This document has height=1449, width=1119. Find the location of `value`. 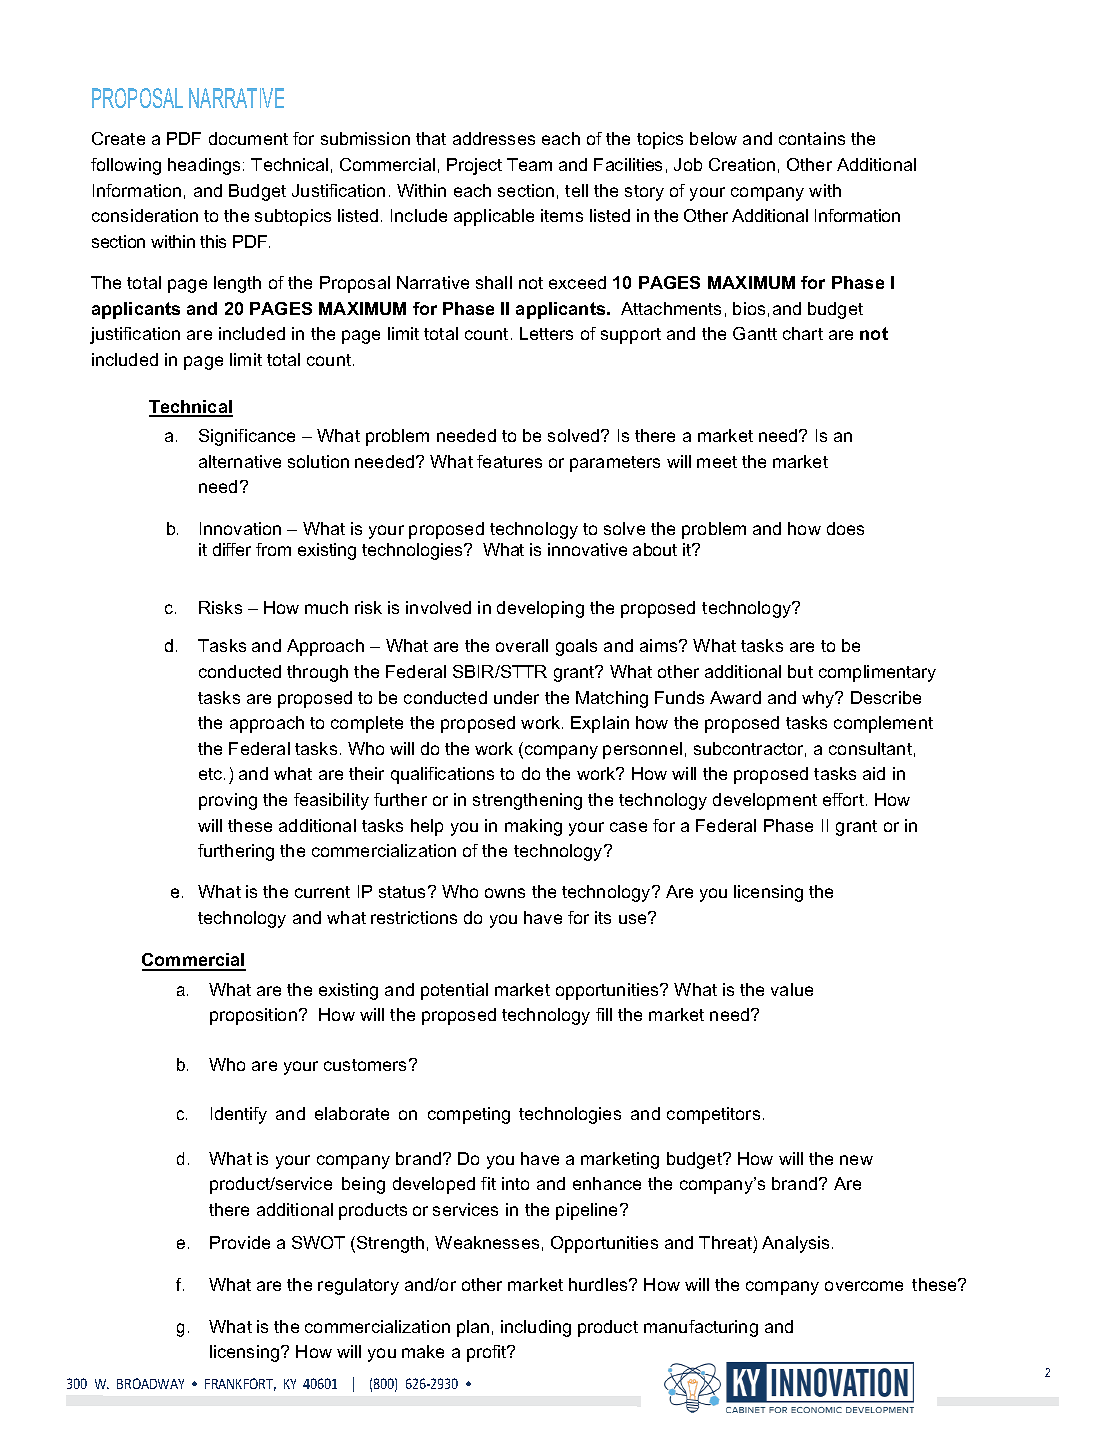

value is located at coordinates (792, 989).
